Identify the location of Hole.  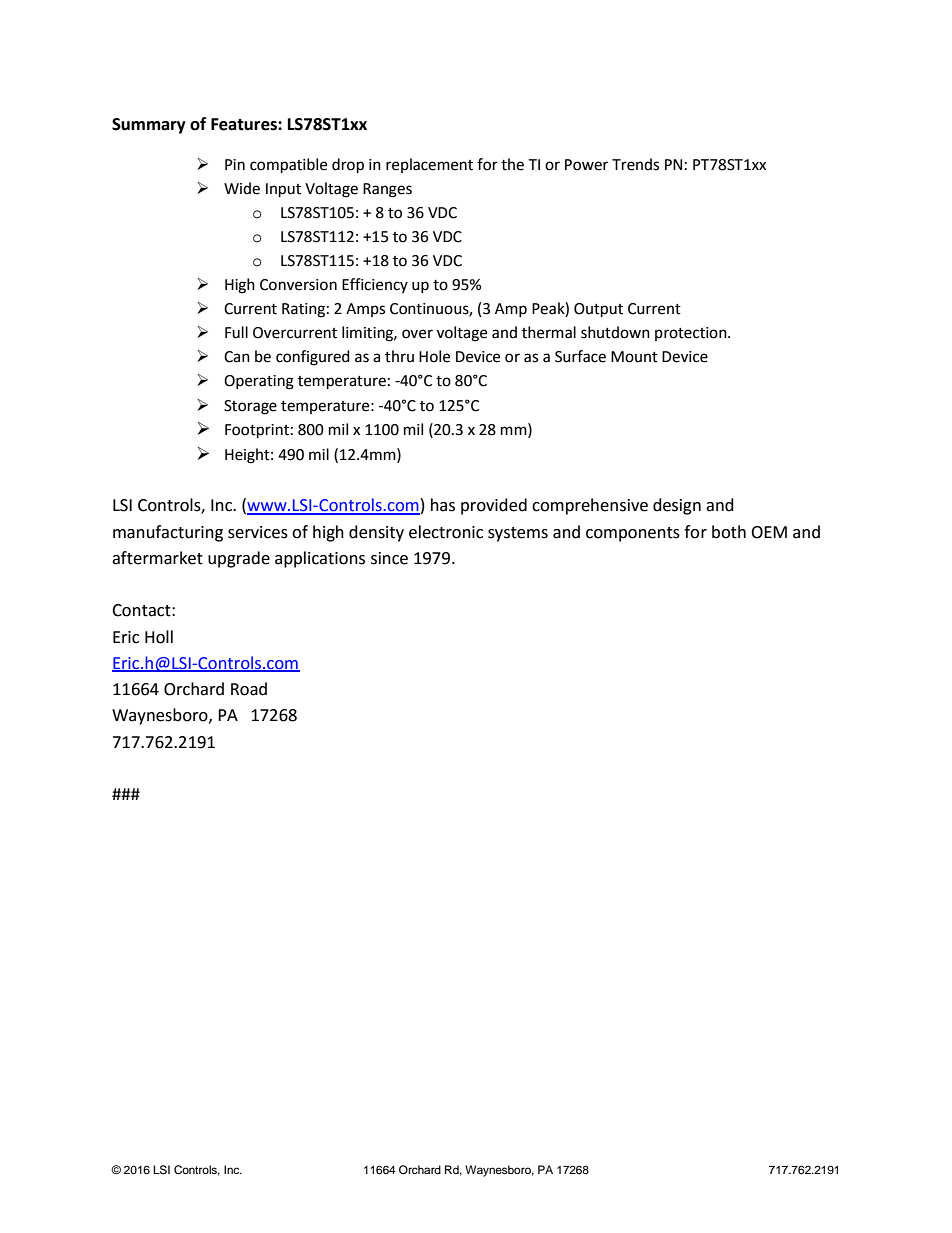
(434, 356).
